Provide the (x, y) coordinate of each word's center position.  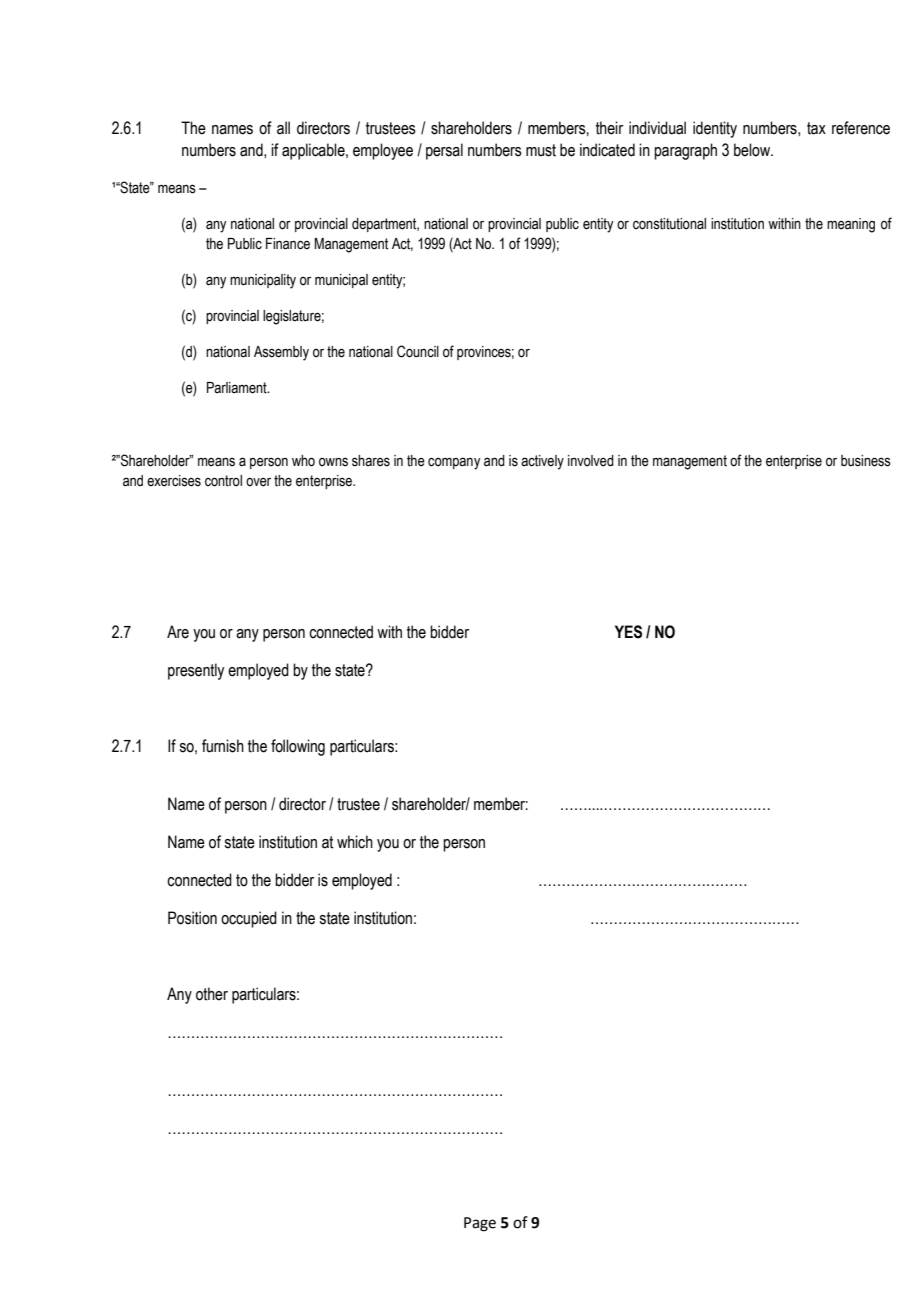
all (283, 128)
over (258, 482)
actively (542, 462)
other (212, 994)
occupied (249, 919)
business (866, 461)
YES (628, 632)
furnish (223, 746)
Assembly (281, 353)
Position (192, 918)
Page (480, 1224)
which (355, 842)
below (753, 150)
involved (591, 461)
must (541, 150)
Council (418, 351)
